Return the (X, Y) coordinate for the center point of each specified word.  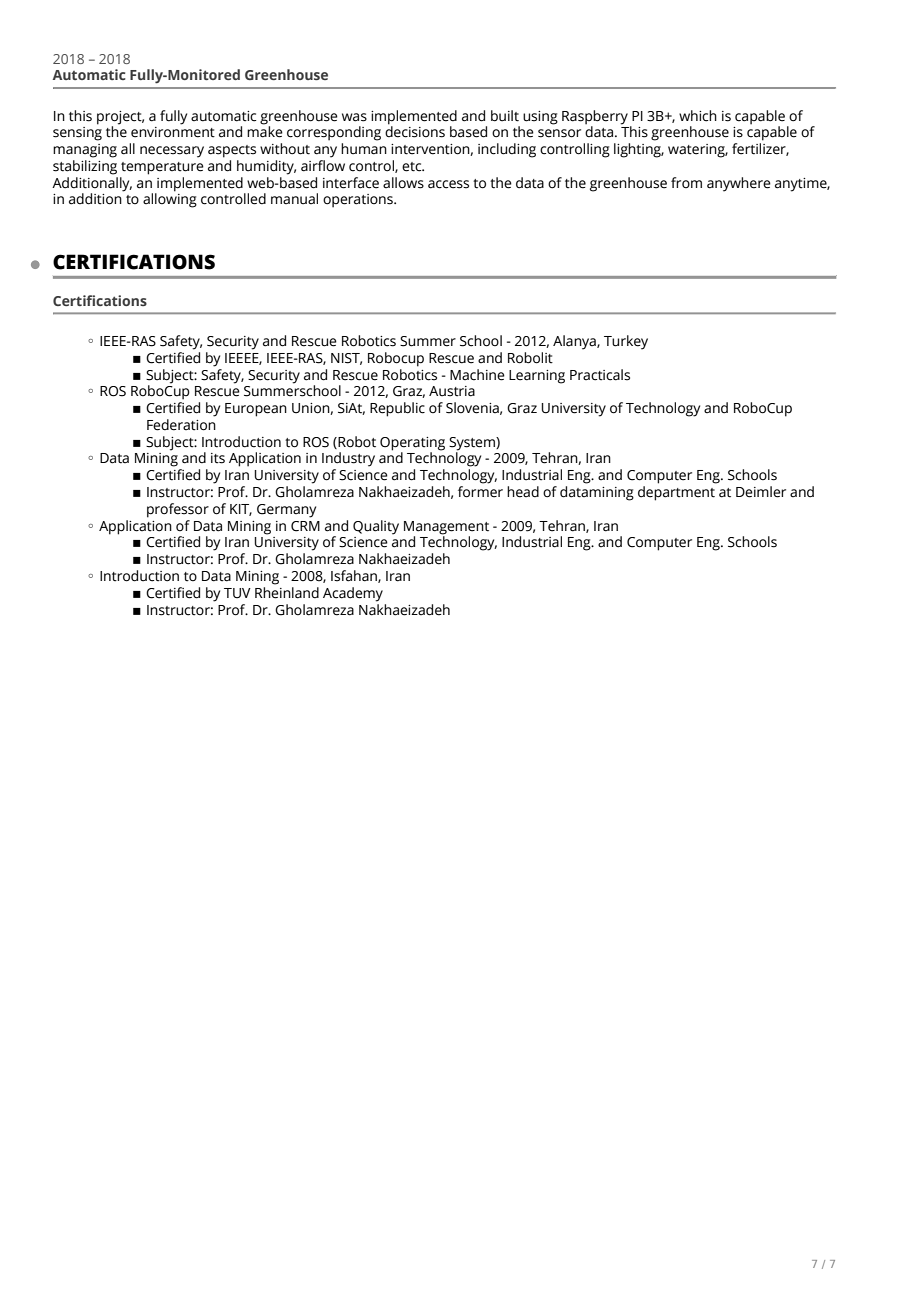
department (676, 493)
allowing (170, 199)
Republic (397, 409)
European (256, 410)
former (480, 492)
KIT (241, 510)
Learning (537, 377)
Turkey (626, 342)
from (686, 182)
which (698, 116)
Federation (181, 425)
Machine (477, 375)
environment (173, 132)
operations (359, 201)
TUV (237, 593)
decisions (415, 131)
